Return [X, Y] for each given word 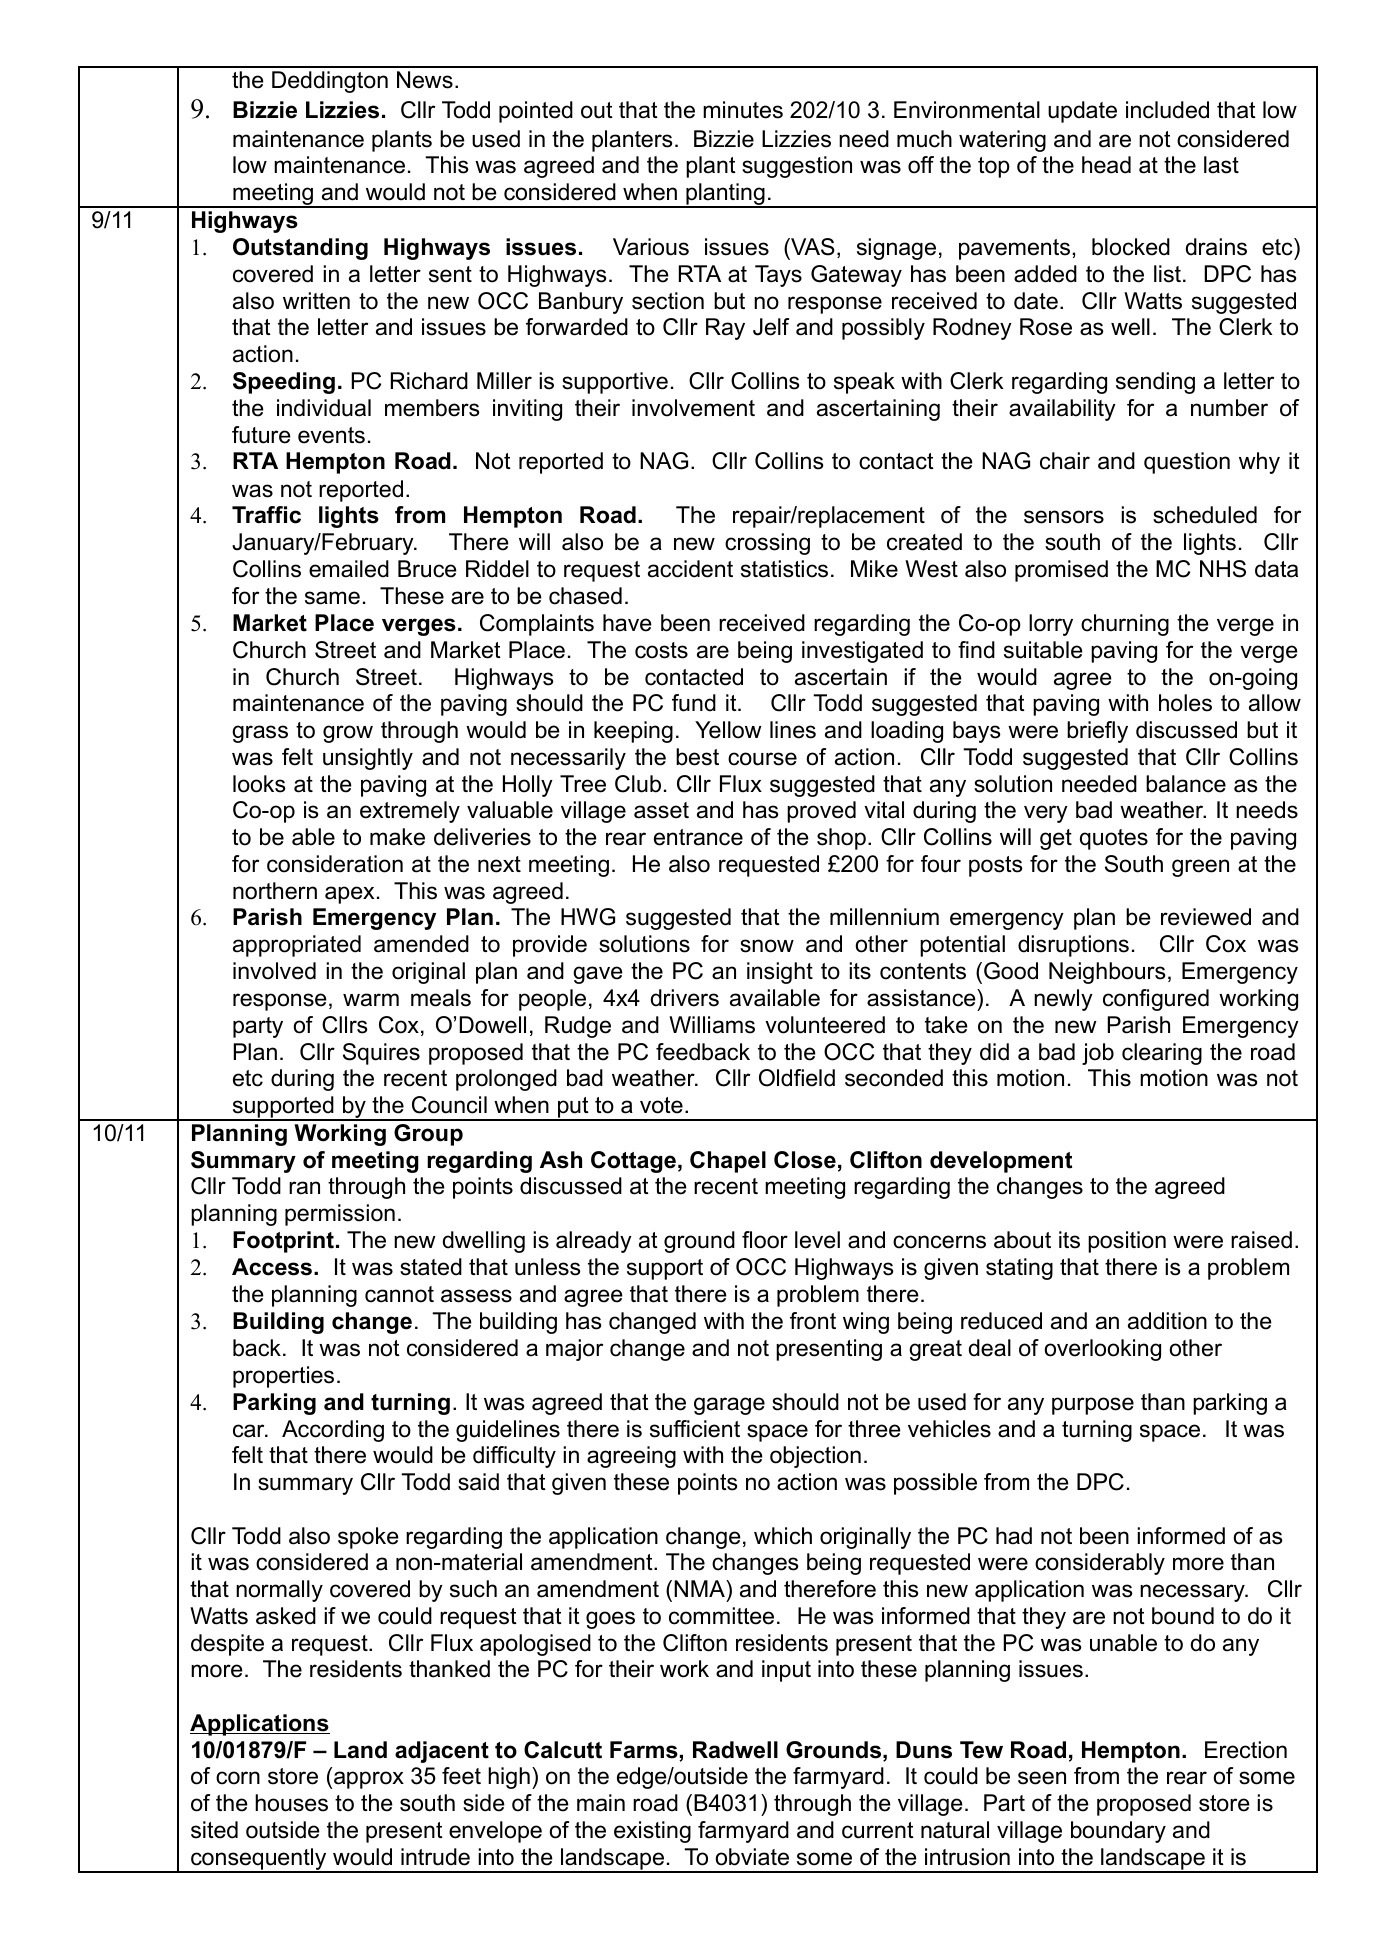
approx [369, 1780]
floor [765, 1240]
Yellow [728, 730]
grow [348, 734]
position [1127, 1242]
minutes [743, 110]
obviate [752, 1857]
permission [340, 1215]
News [425, 80]
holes [1185, 703]
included [1167, 110]
